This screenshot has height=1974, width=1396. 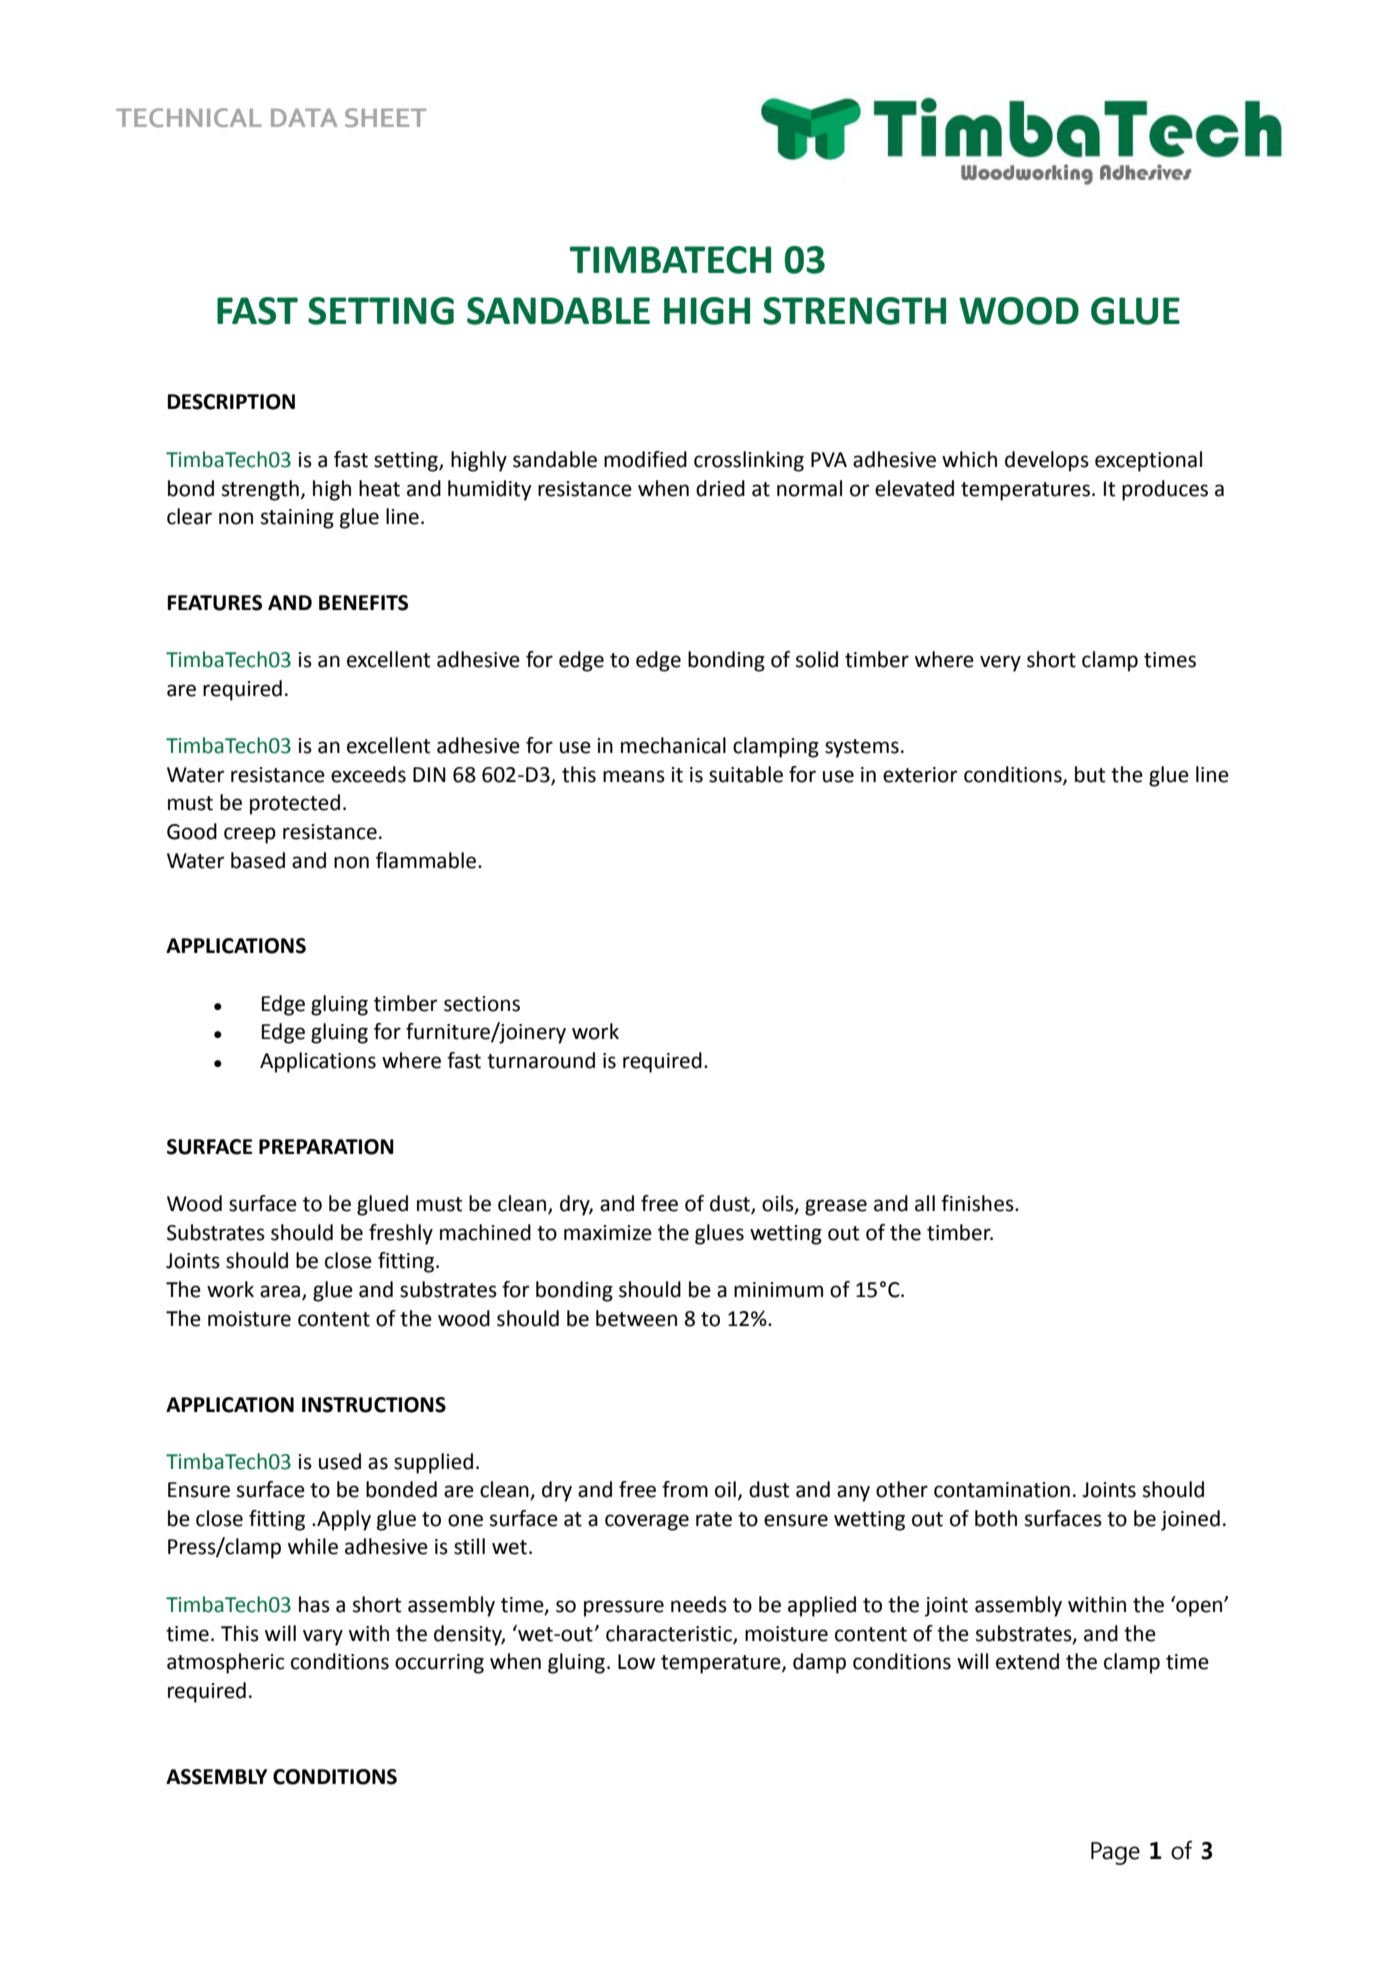 What do you see at coordinates (1047, 461) in the screenshot?
I see `develops` at bounding box center [1047, 461].
